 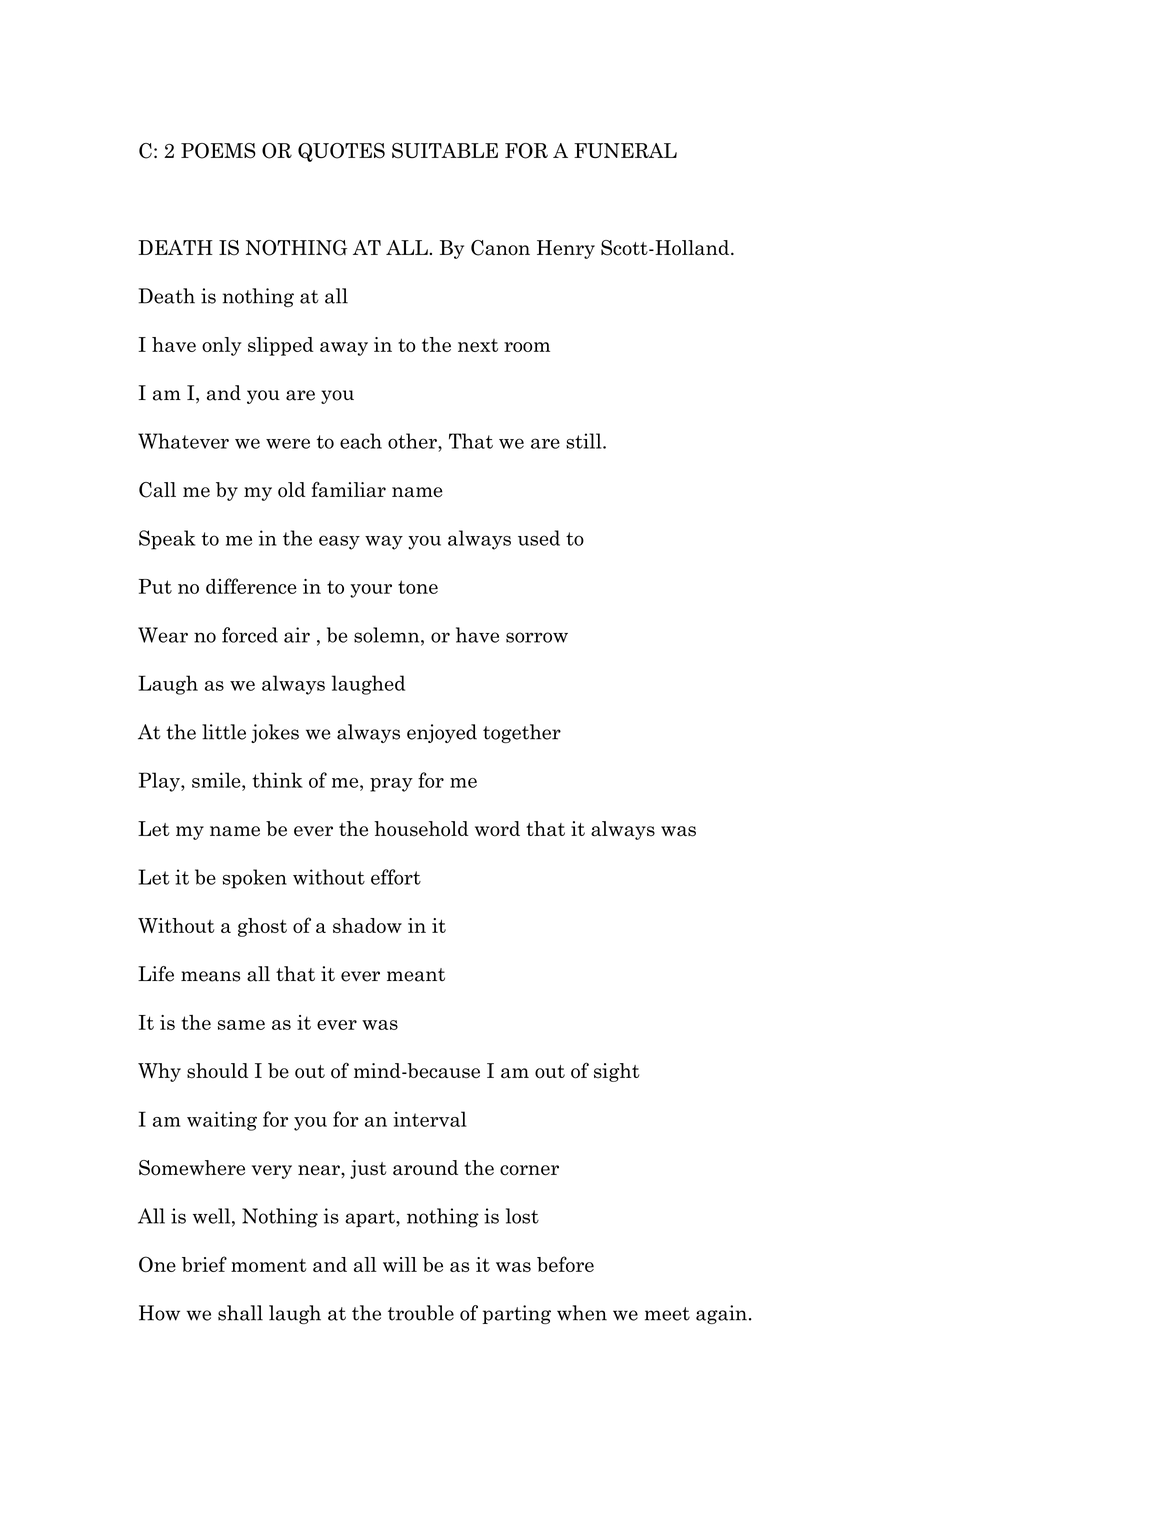 What do you see at coordinates (413, 441) in the screenshot?
I see `other` at bounding box center [413, 441].
